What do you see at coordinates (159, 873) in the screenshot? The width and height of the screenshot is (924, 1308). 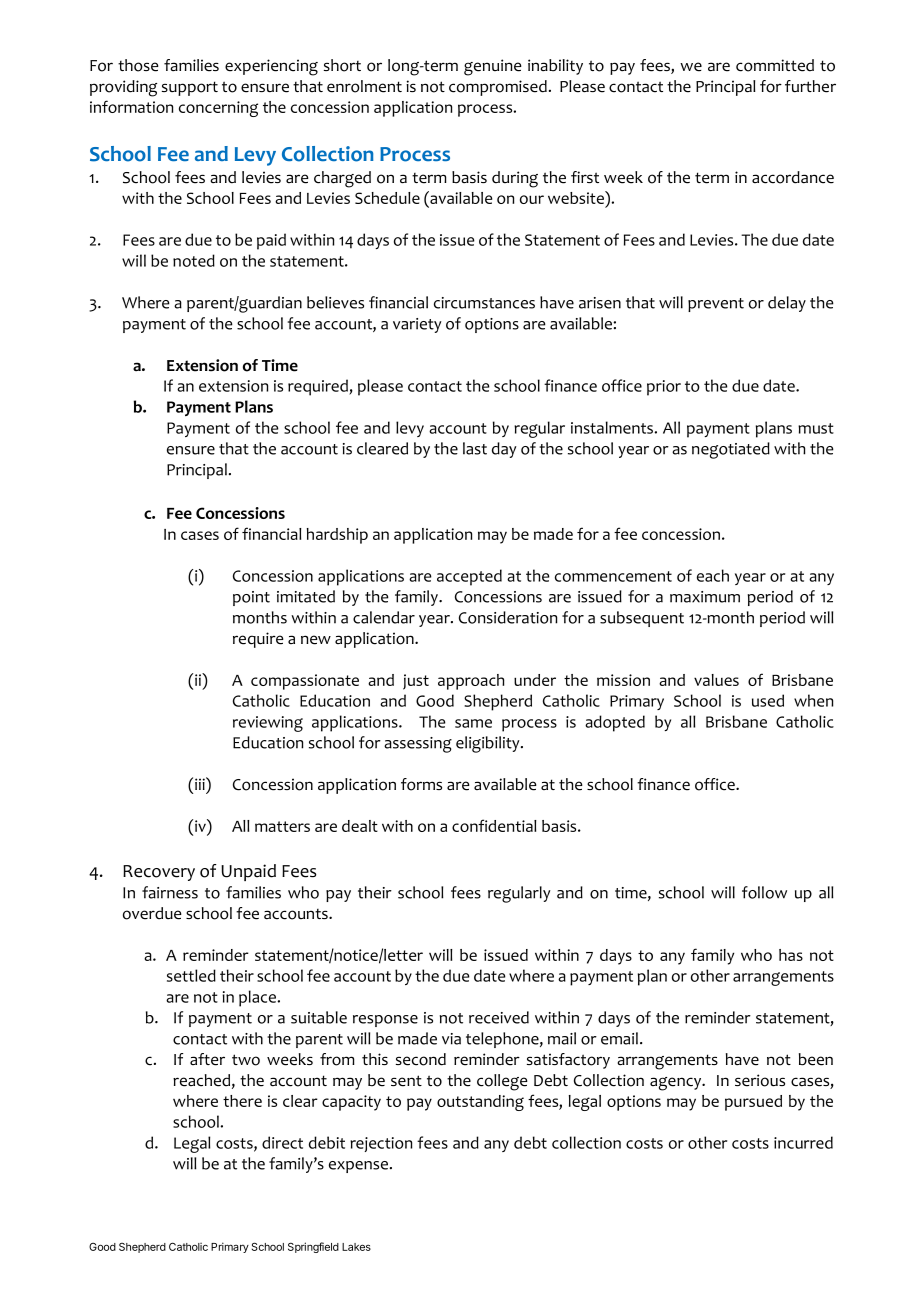 I see `Recovery` at bounding box center [159, 873].
